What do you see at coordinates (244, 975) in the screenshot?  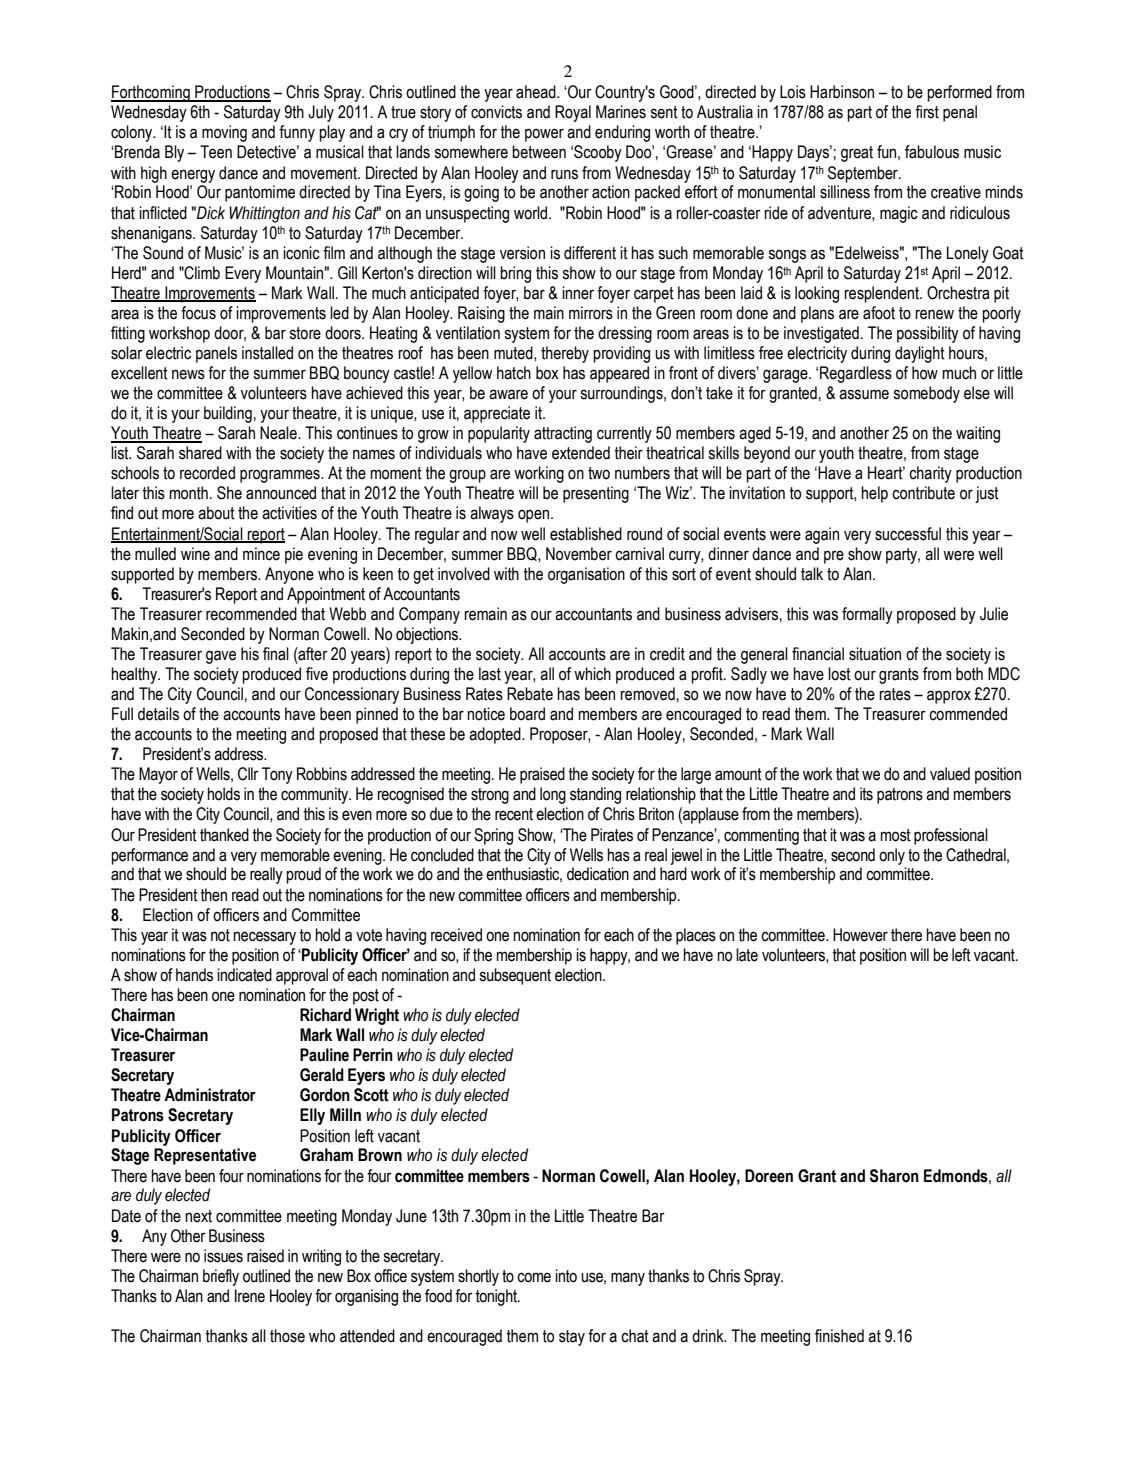 I see `indicated` at bounding box center [244, 975].
